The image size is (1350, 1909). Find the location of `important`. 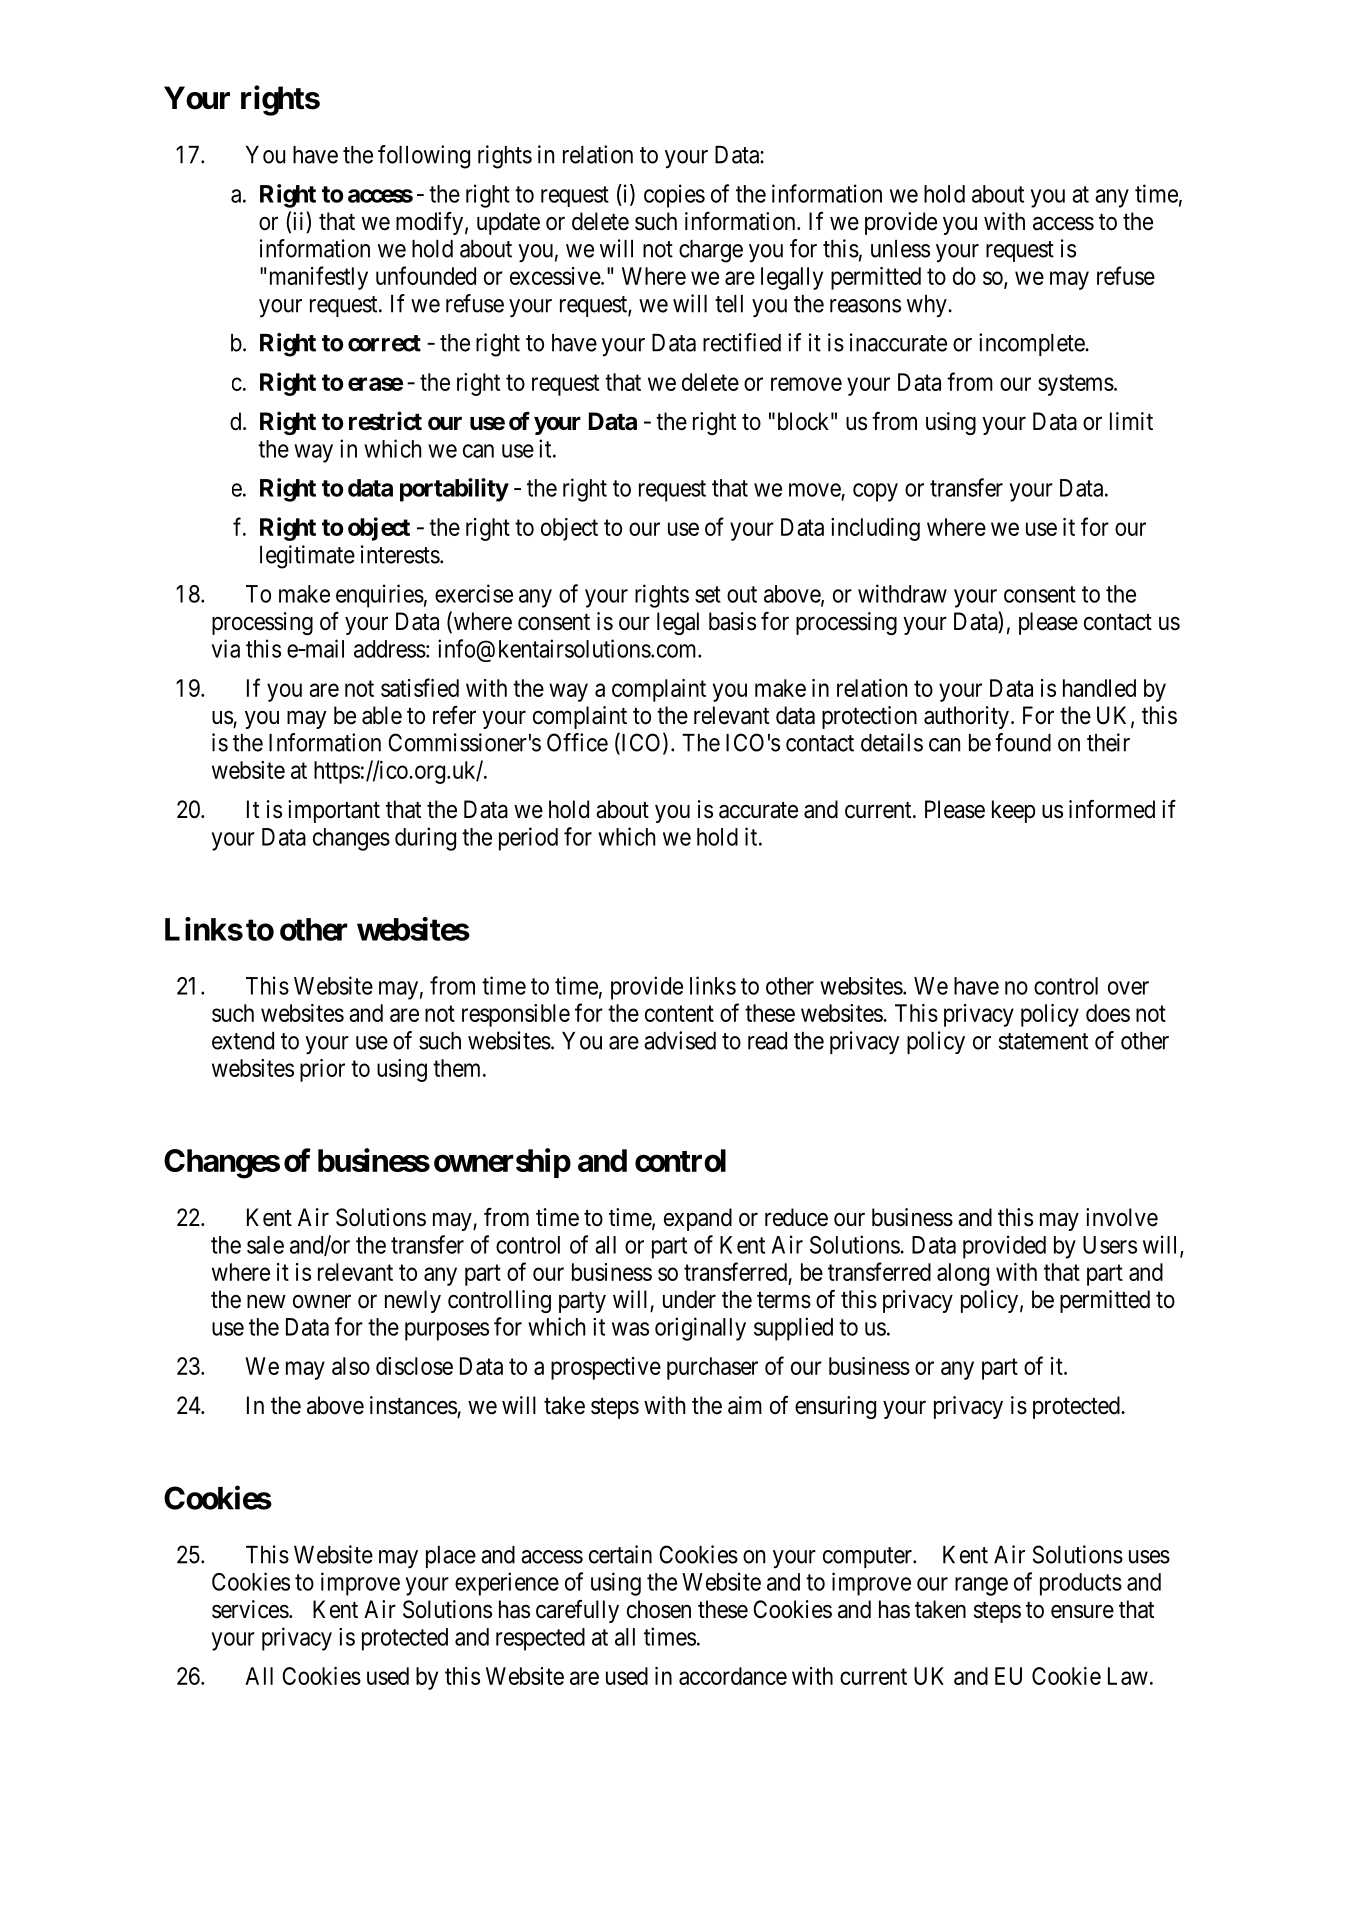

important is located at coordinates (334, 811).
